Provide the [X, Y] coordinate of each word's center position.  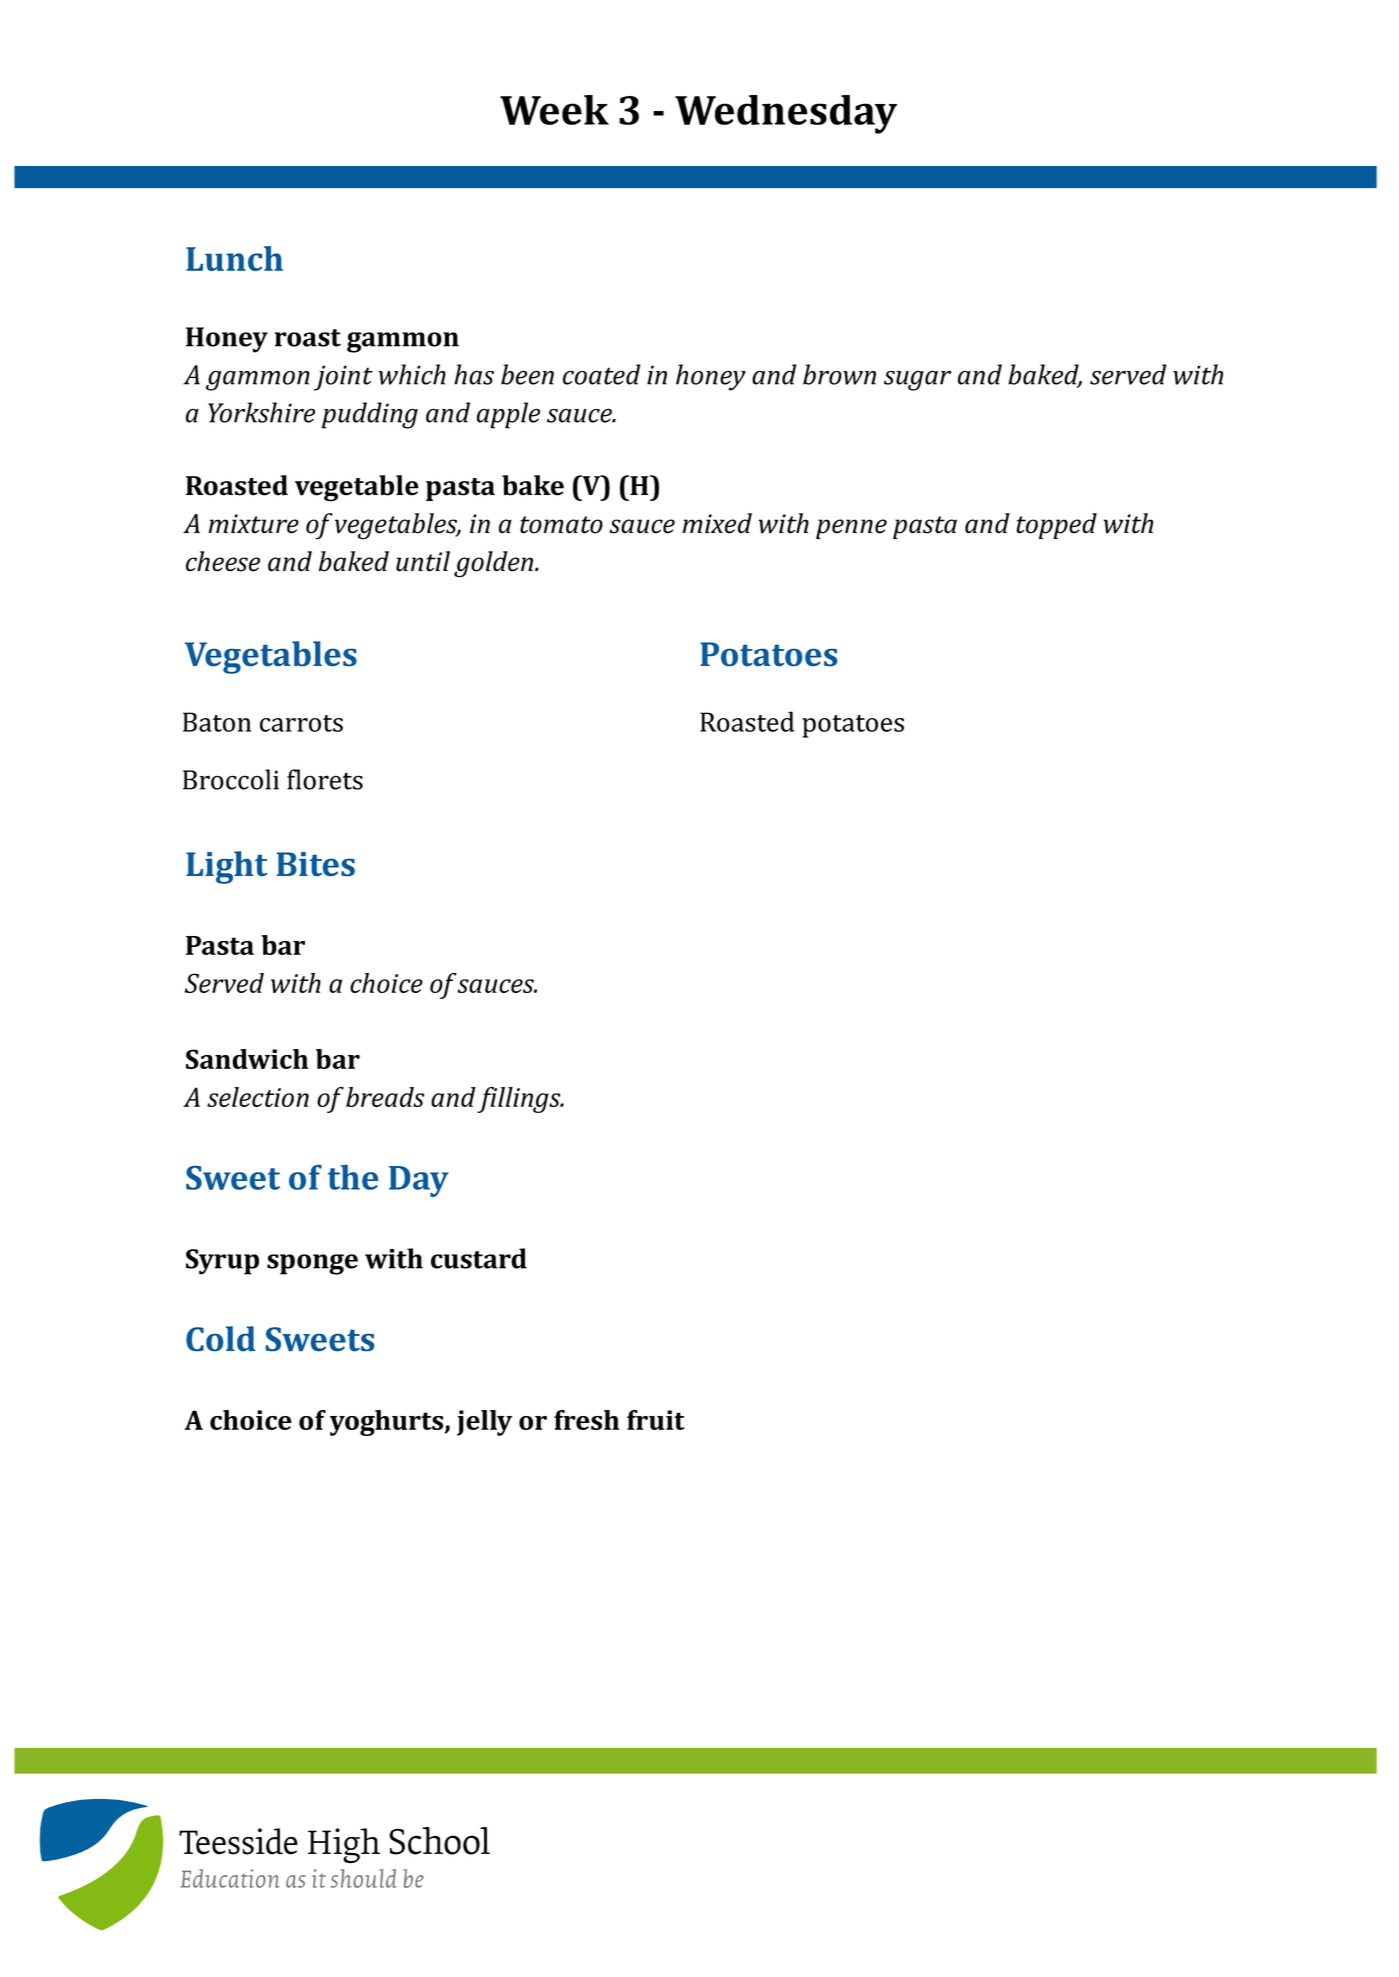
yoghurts [388, 1423]
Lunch [234, 258]
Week [554, 110]
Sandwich [247, 1059]
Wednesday [786, 114]
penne [851, 529]
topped [1056, 526]
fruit [656, 1420]
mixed [717, 523]
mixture [254, 524]
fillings [520, 1100]
